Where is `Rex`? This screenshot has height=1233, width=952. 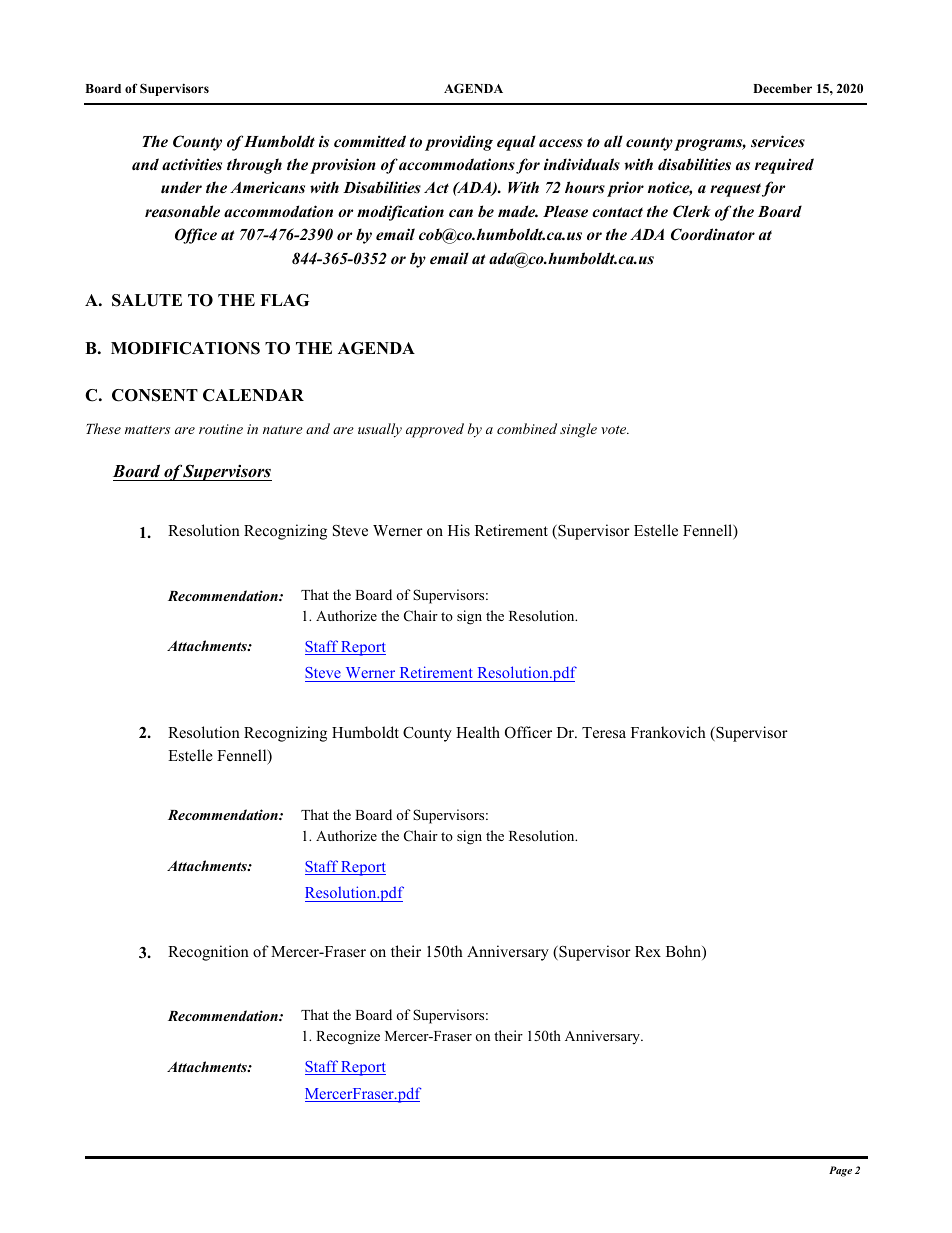 Rex is located at coordinates (648, 951).
